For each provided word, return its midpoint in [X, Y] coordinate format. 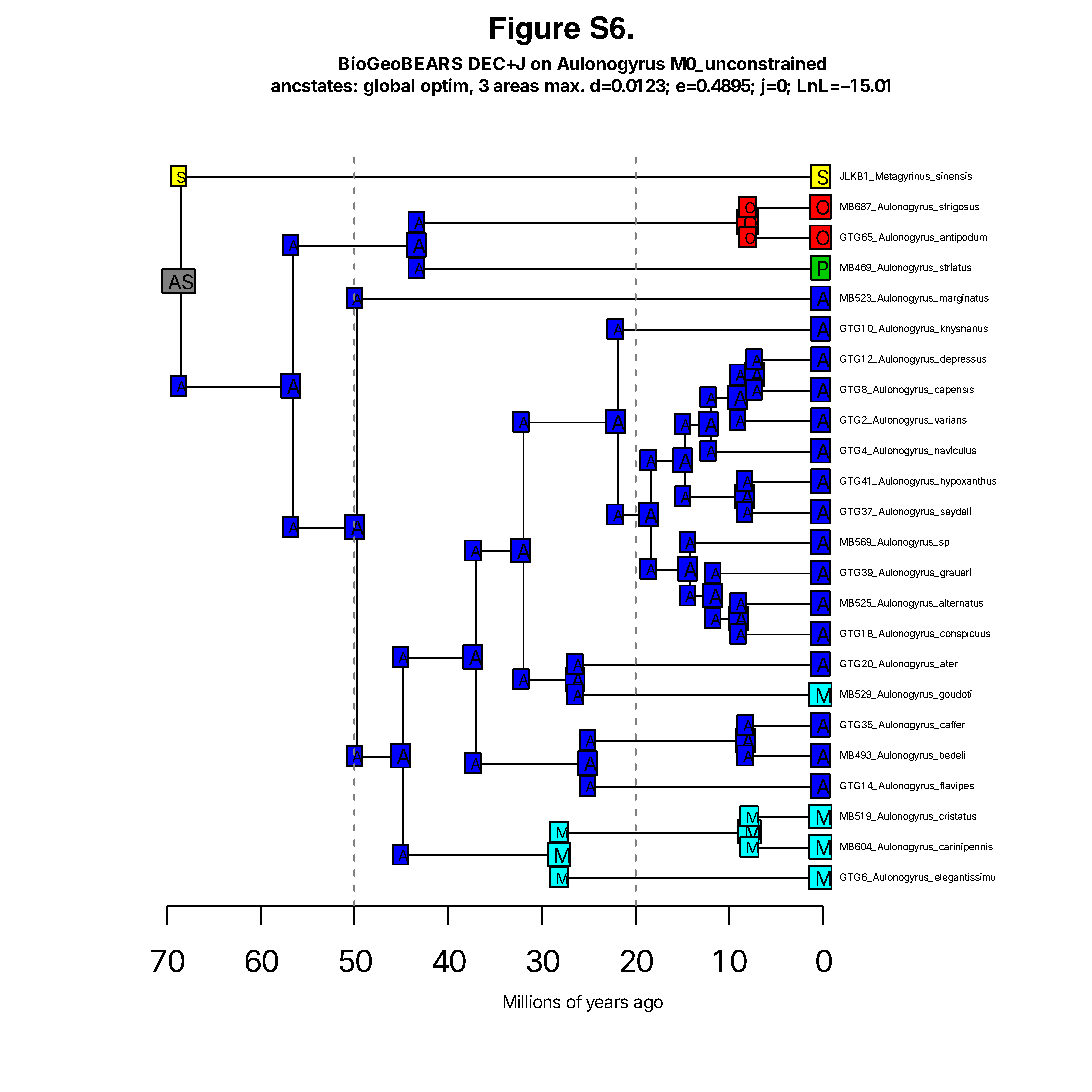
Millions [532, 1001]
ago [648, 1005]
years [607, 1005]
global [389, 87]
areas [516, 87]
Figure [535, 31]
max [563, 87]
